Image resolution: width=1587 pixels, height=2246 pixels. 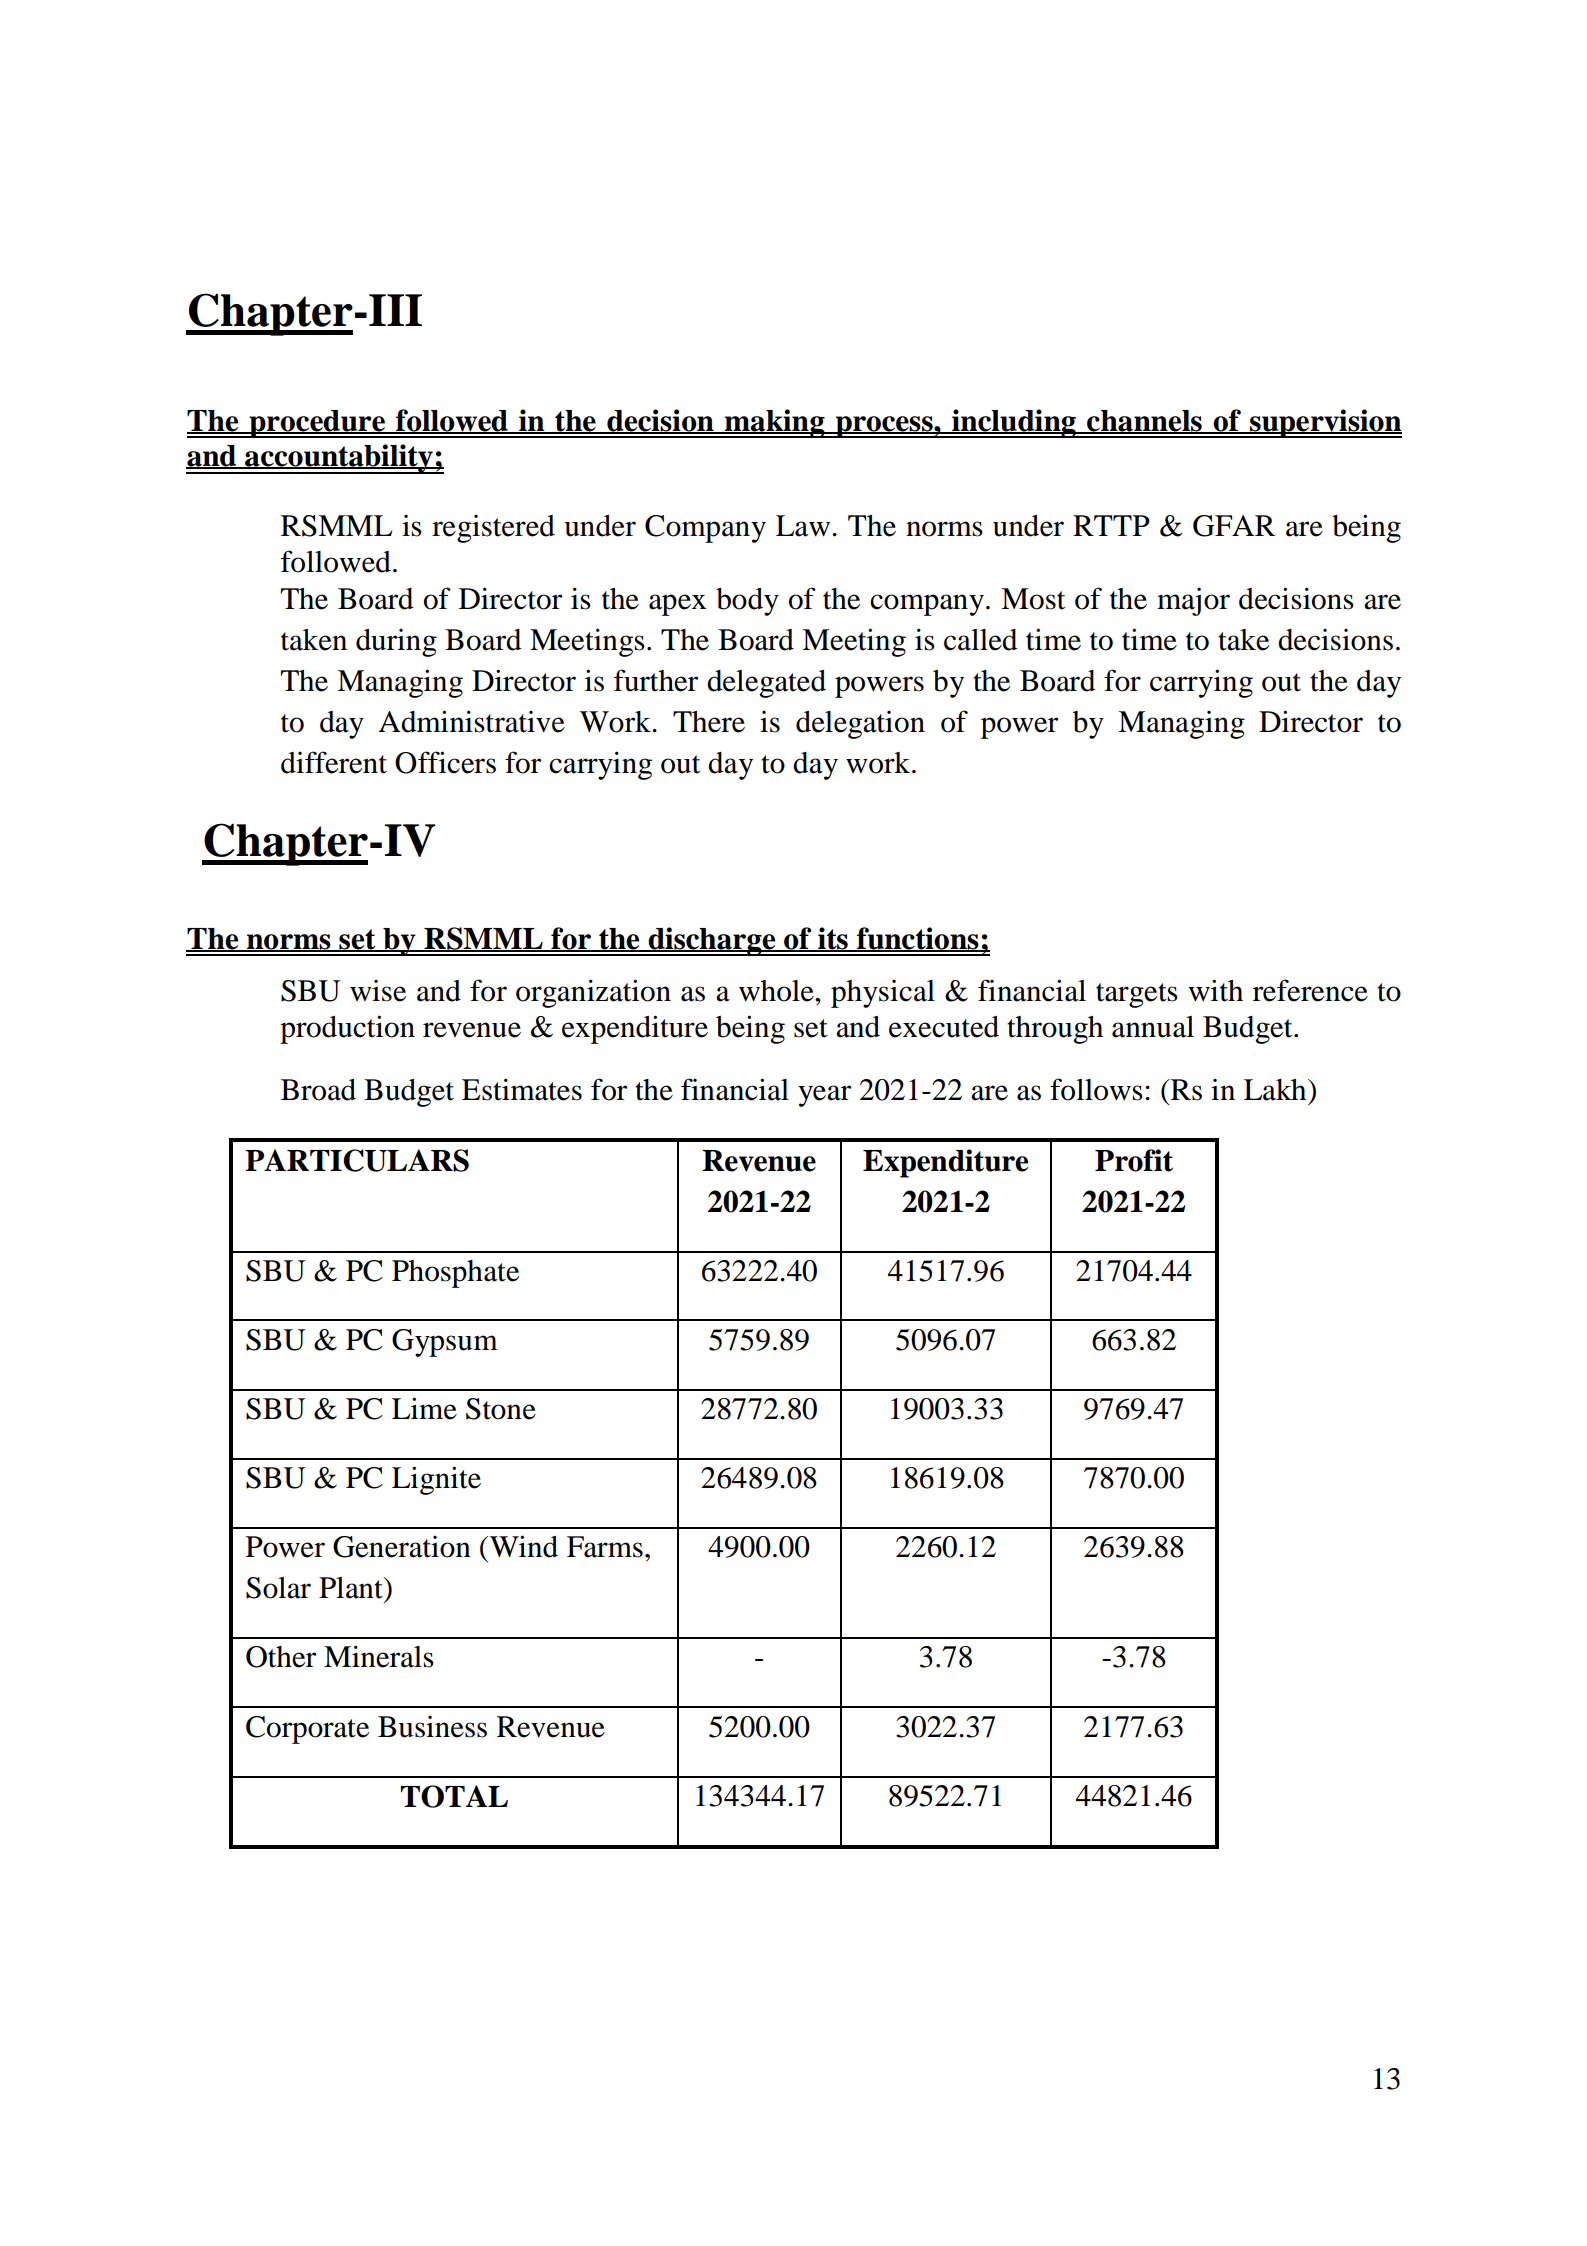 What do you see at coordinates (605, 1547) in the document?
I see `Farms` at bounding box center [605, 1547].
